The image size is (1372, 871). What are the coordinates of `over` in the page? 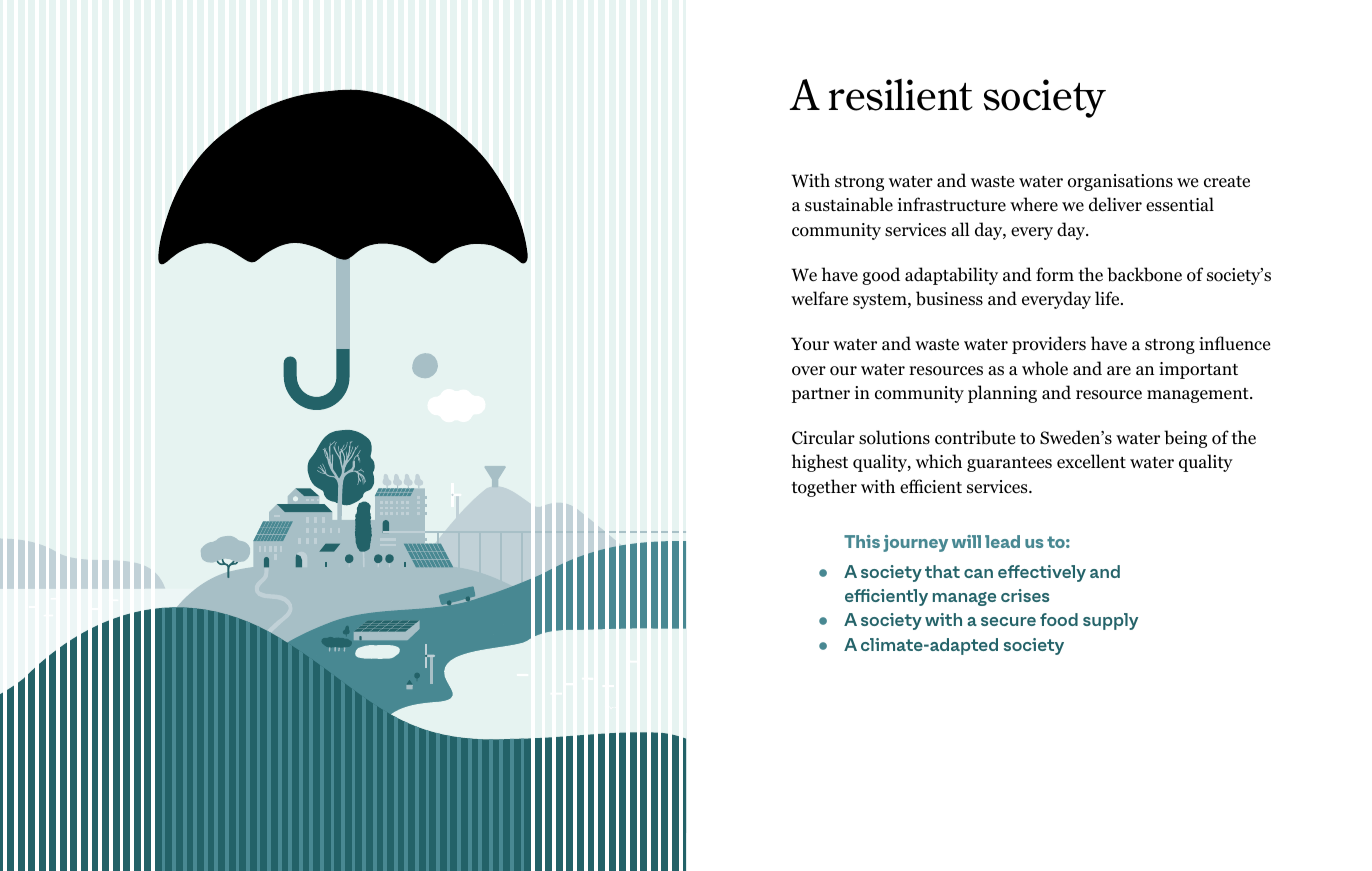 It's located at (809, 371).
